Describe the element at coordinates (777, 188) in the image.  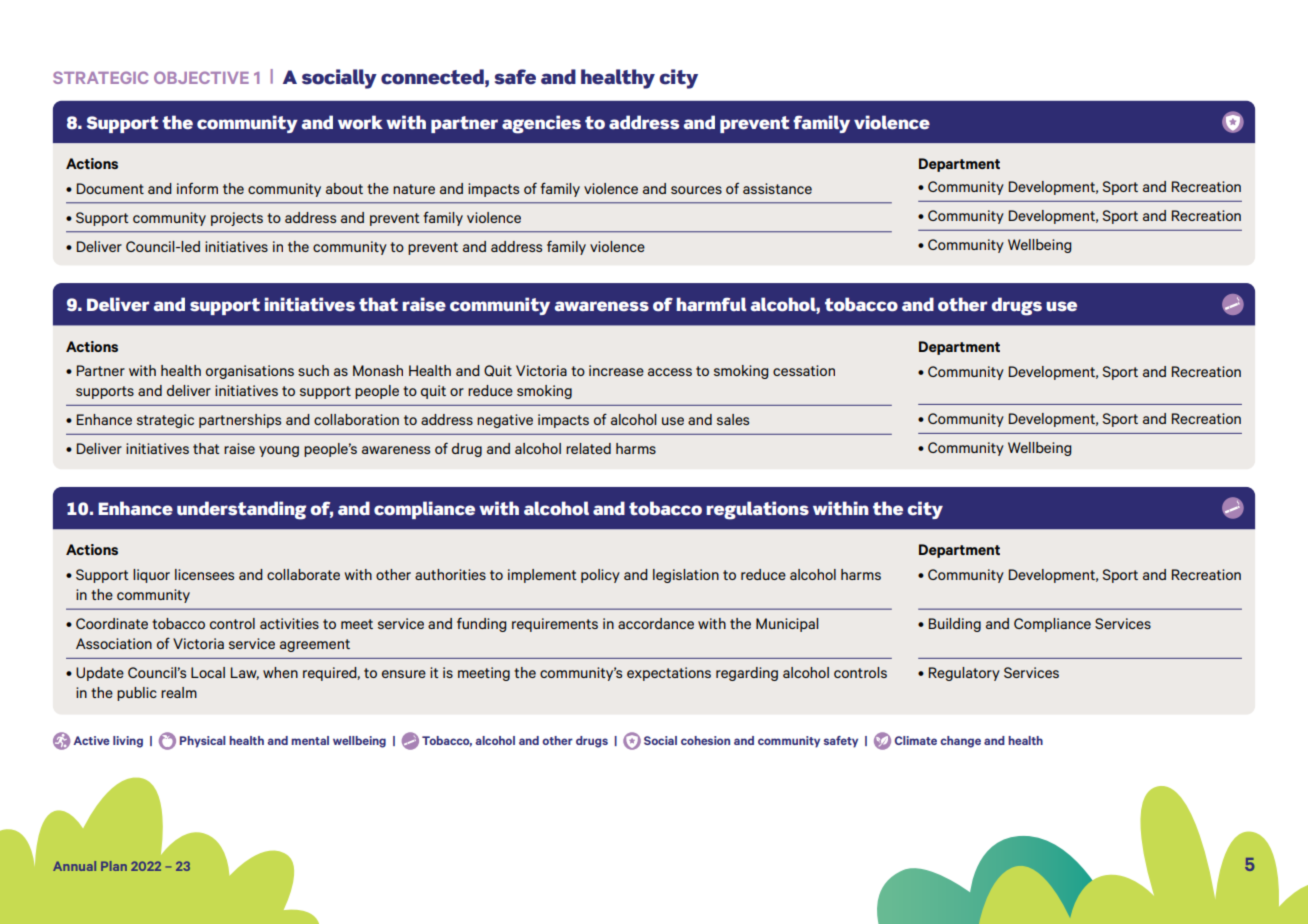
I see `assistance` at that location.
